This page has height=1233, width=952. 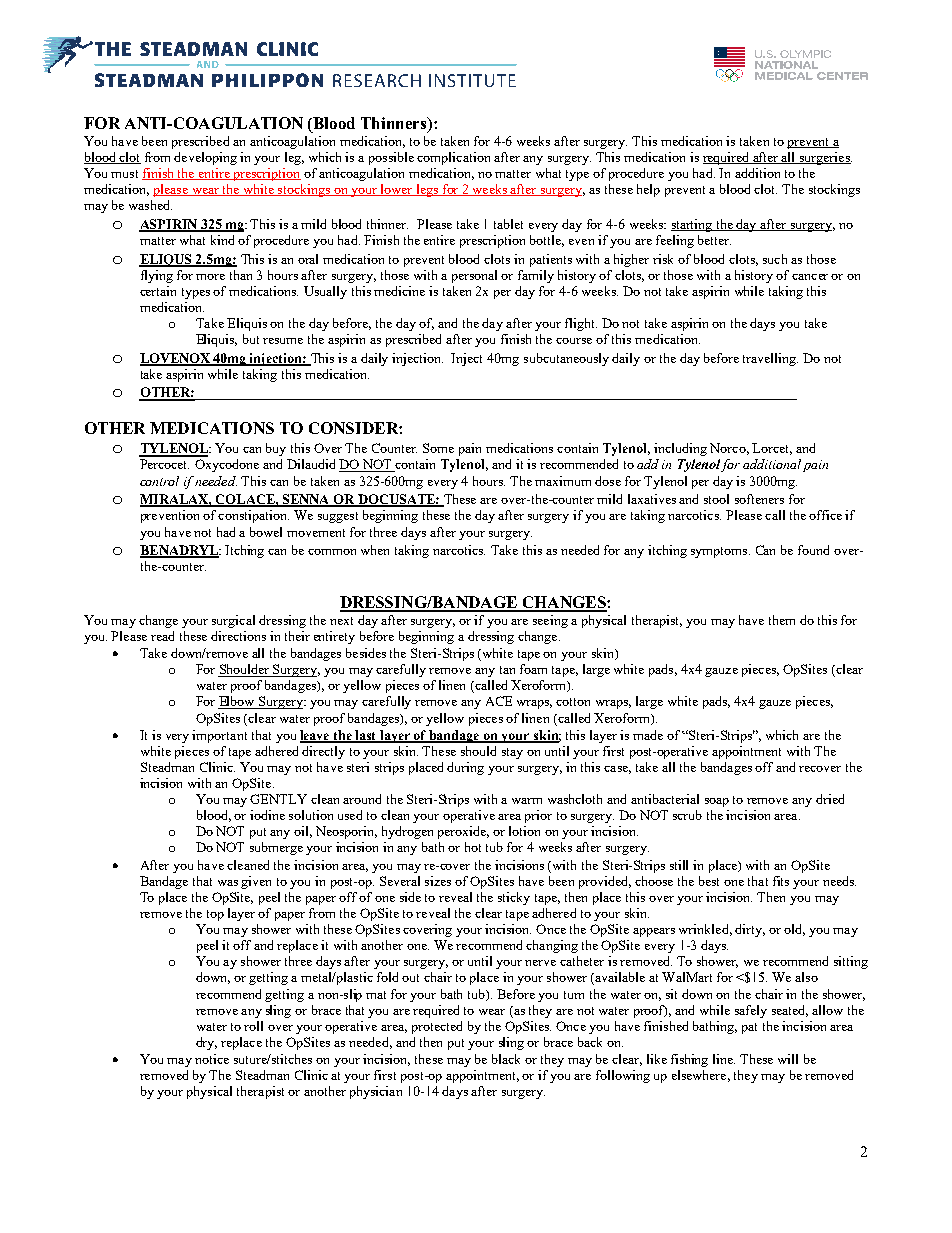 I want to click on them, so click(x=782, y=620).
